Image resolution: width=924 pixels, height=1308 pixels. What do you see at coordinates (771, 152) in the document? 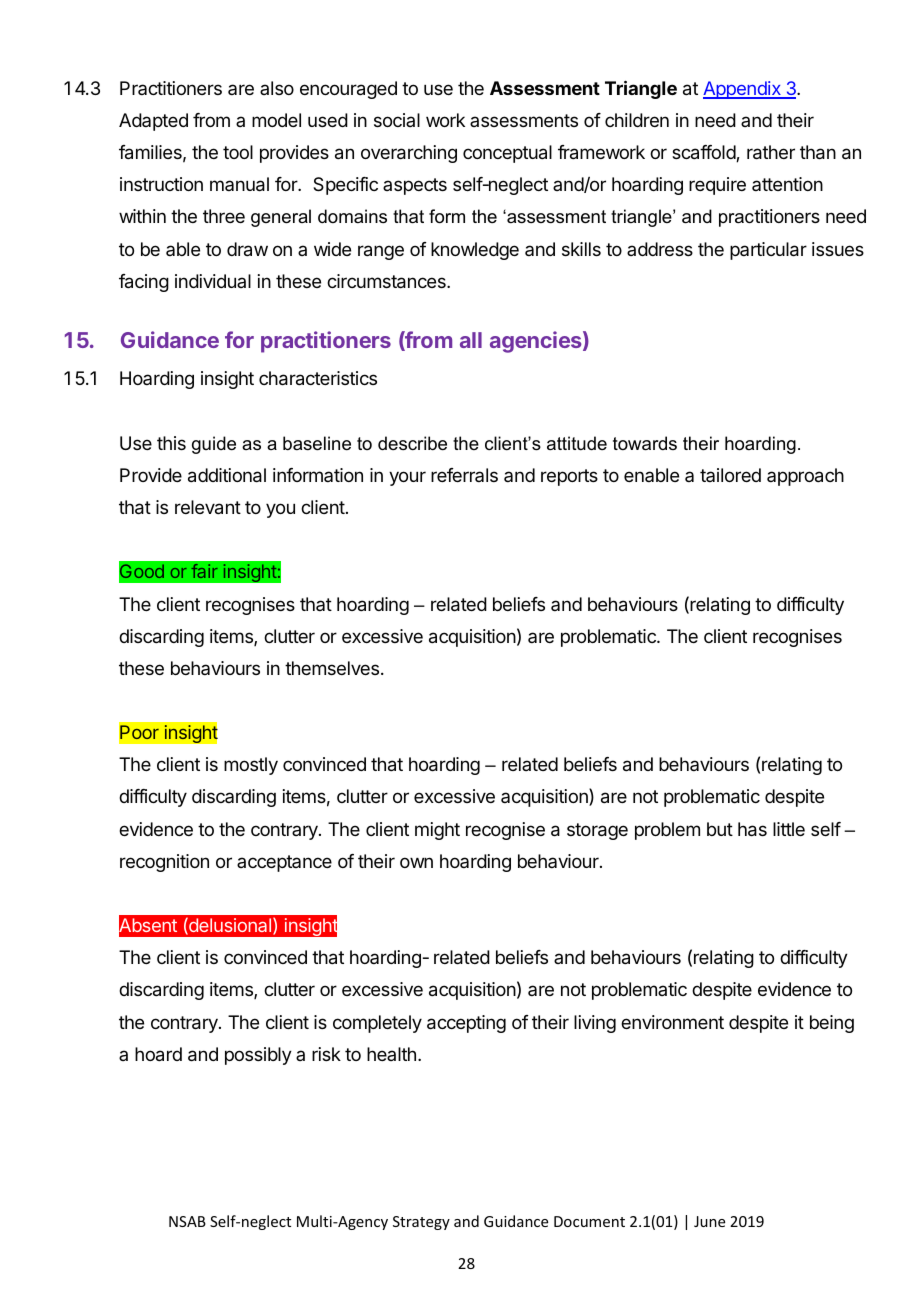
I see `rather` at bounding box center [771, 152].
